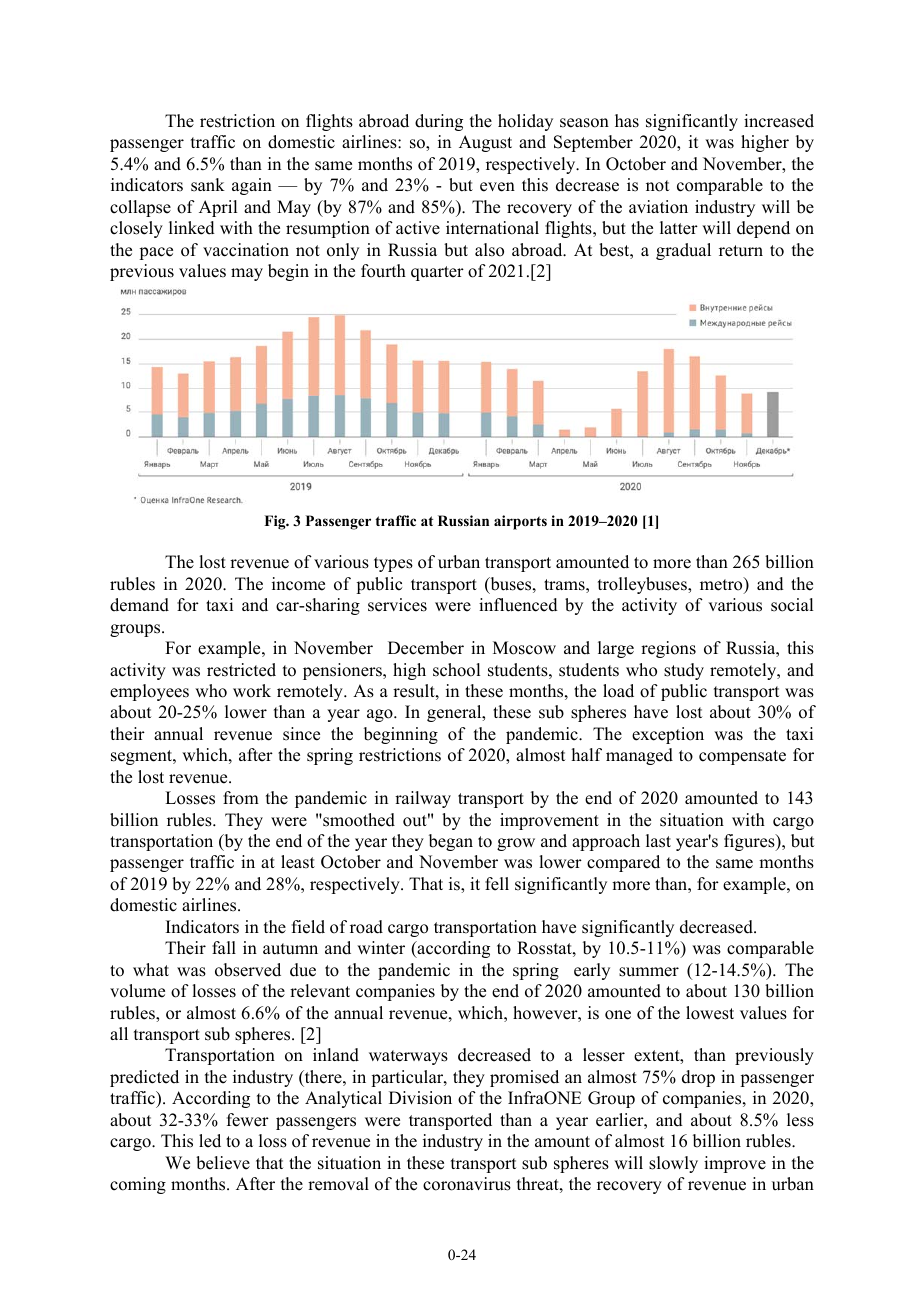 The width and height of the screenshot is (924, 1308). What do you see at coordinates (792, 605) in the screenshot?
I see `social` at bounding box center [792, 605].
